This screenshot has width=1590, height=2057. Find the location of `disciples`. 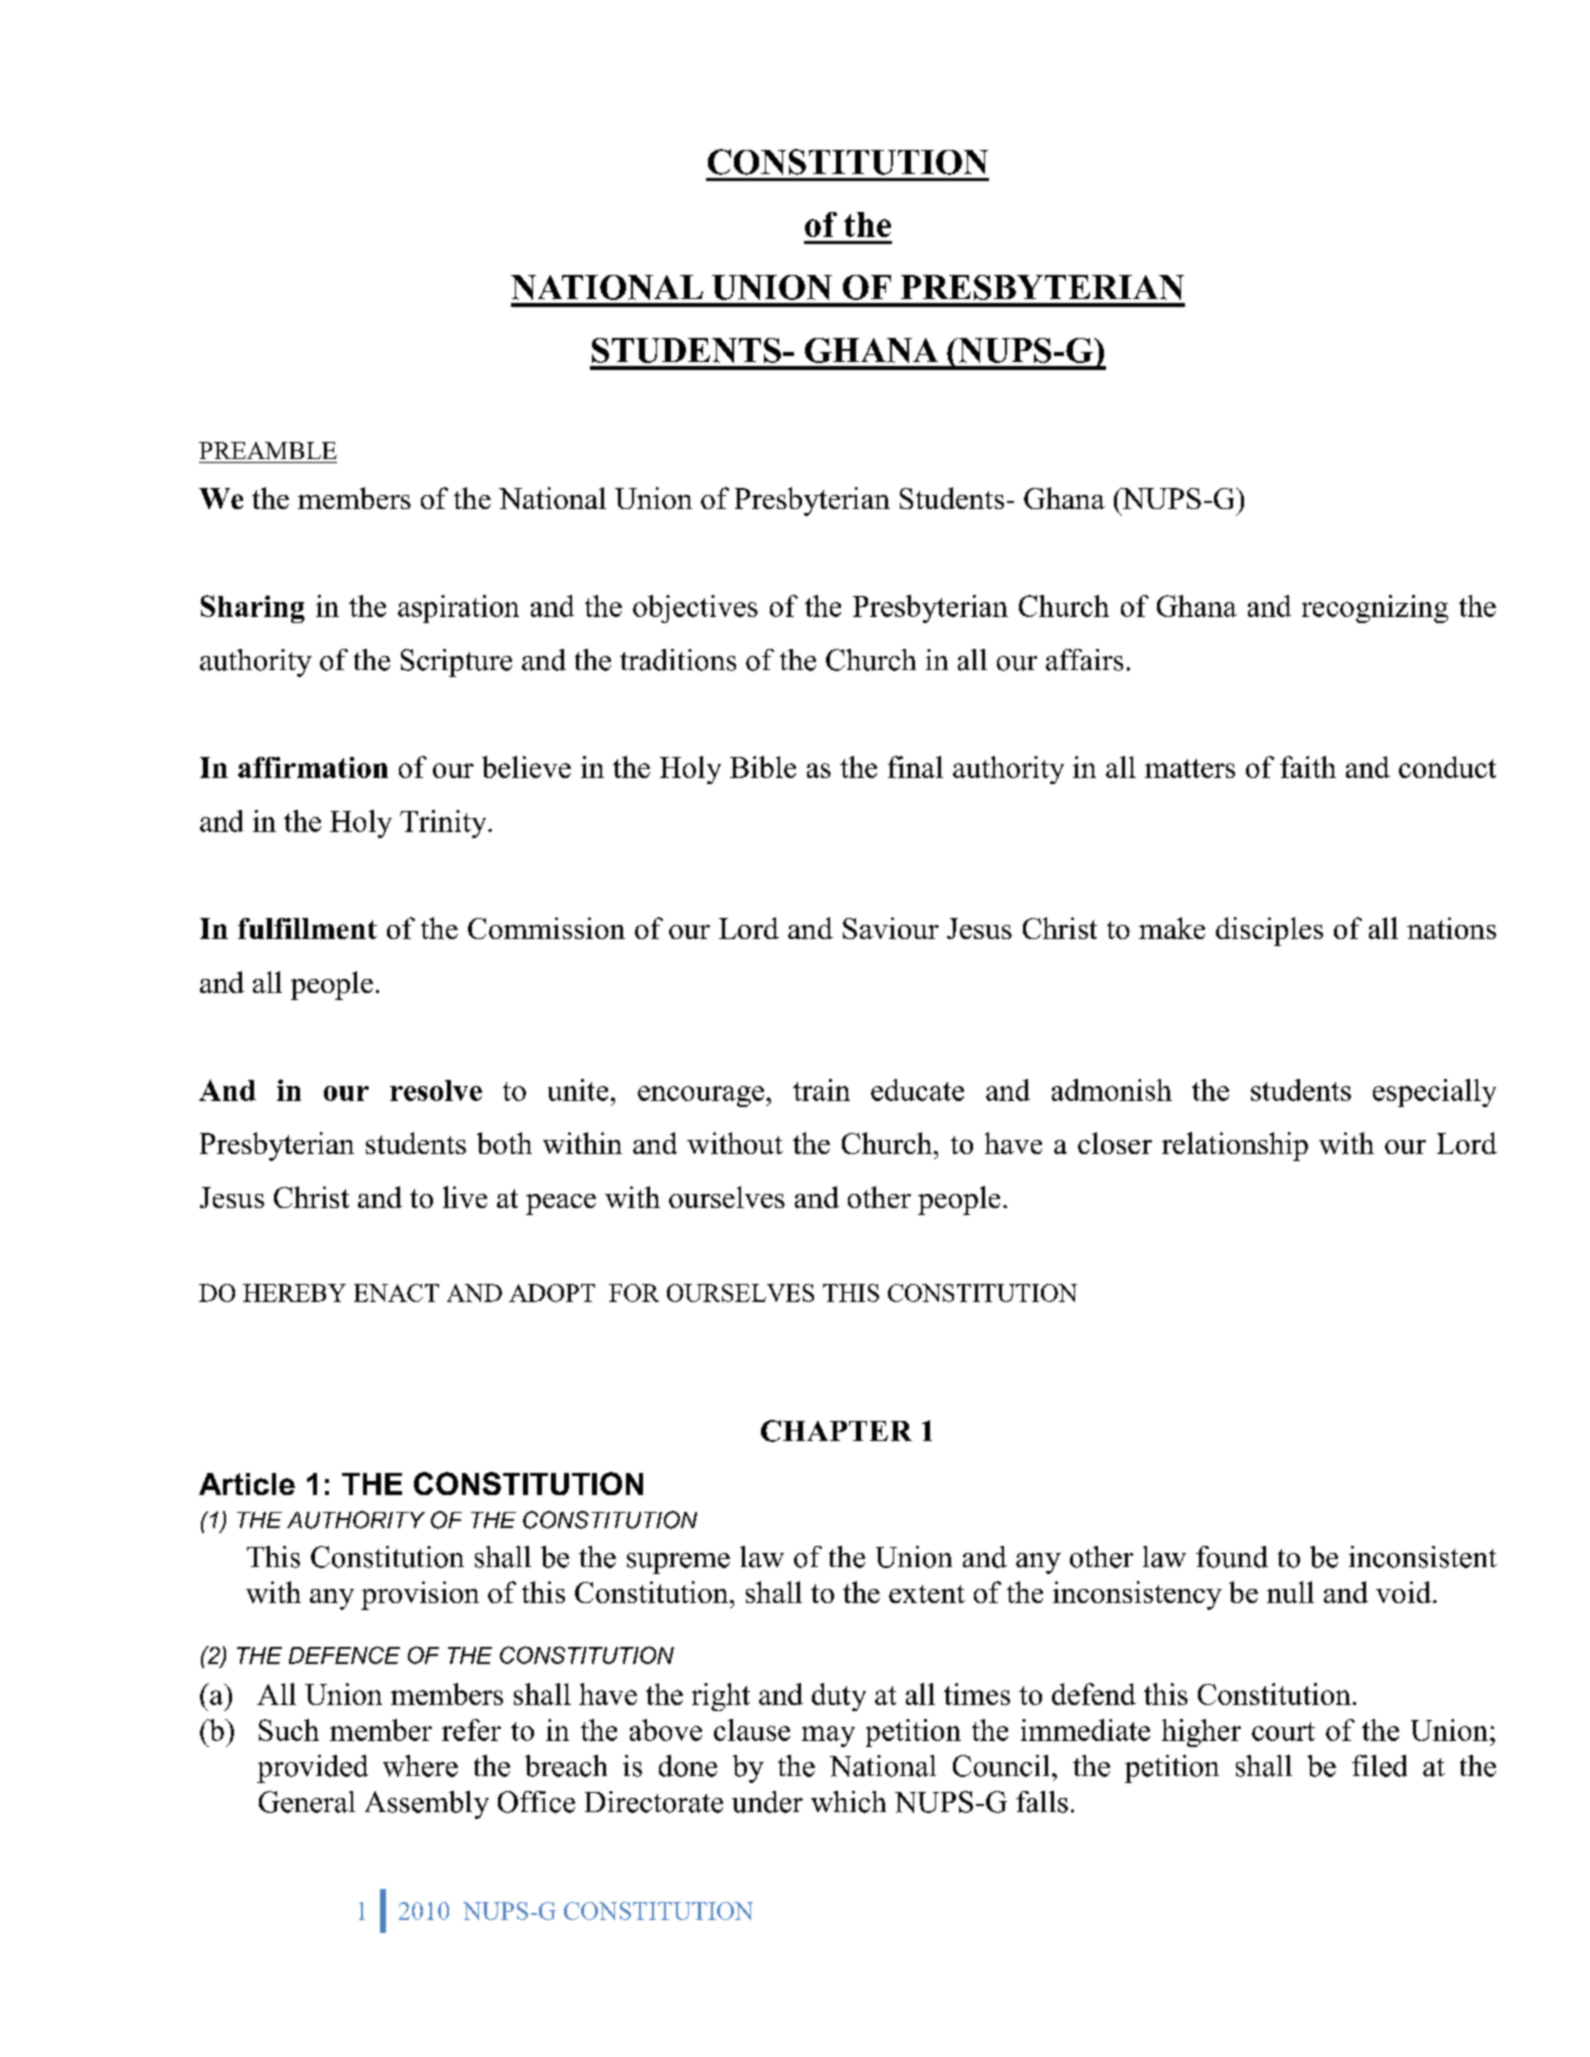

disciples is located at coordinates (1269, 931).
